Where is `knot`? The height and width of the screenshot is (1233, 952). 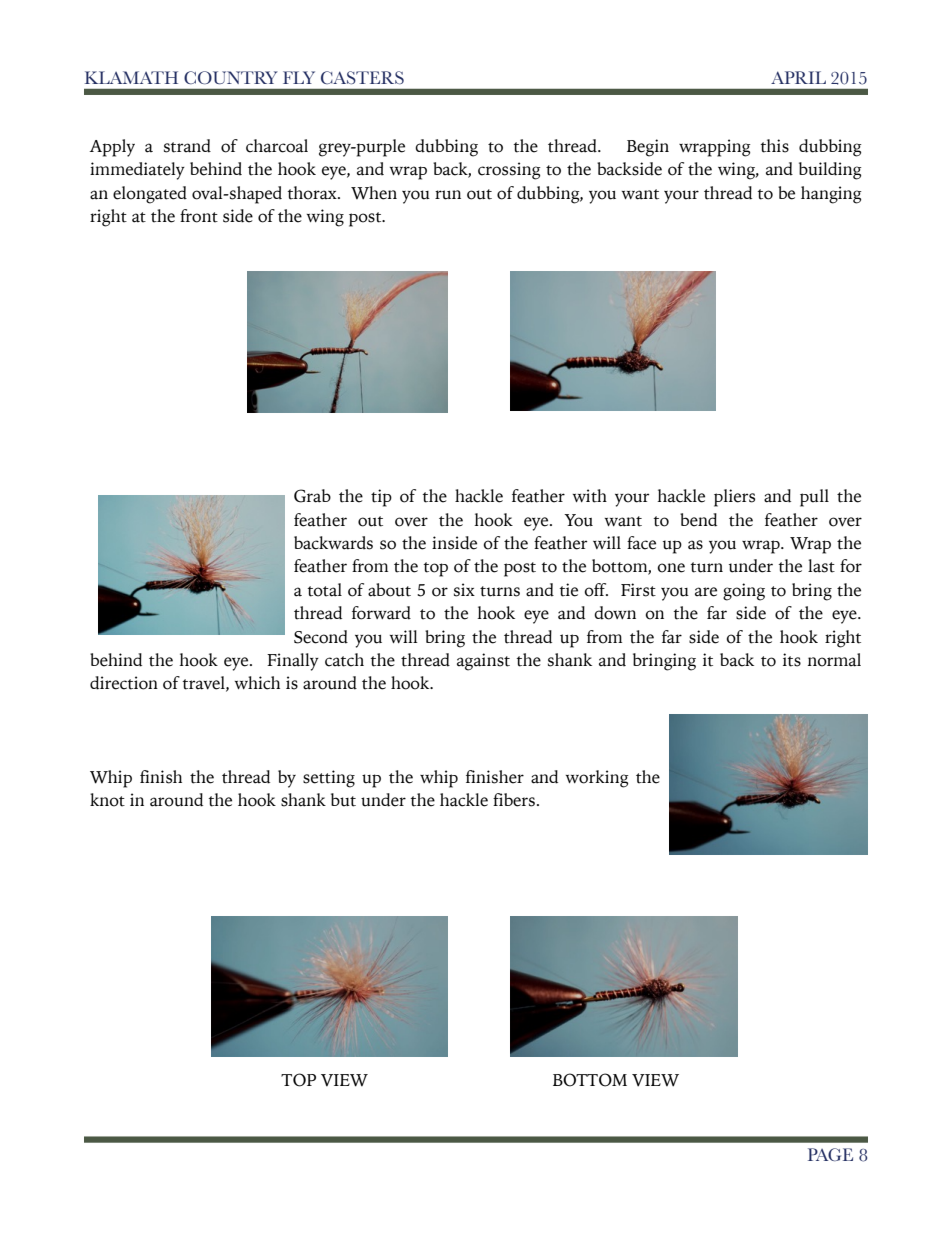
knot is located at coordinates (107, 800).
